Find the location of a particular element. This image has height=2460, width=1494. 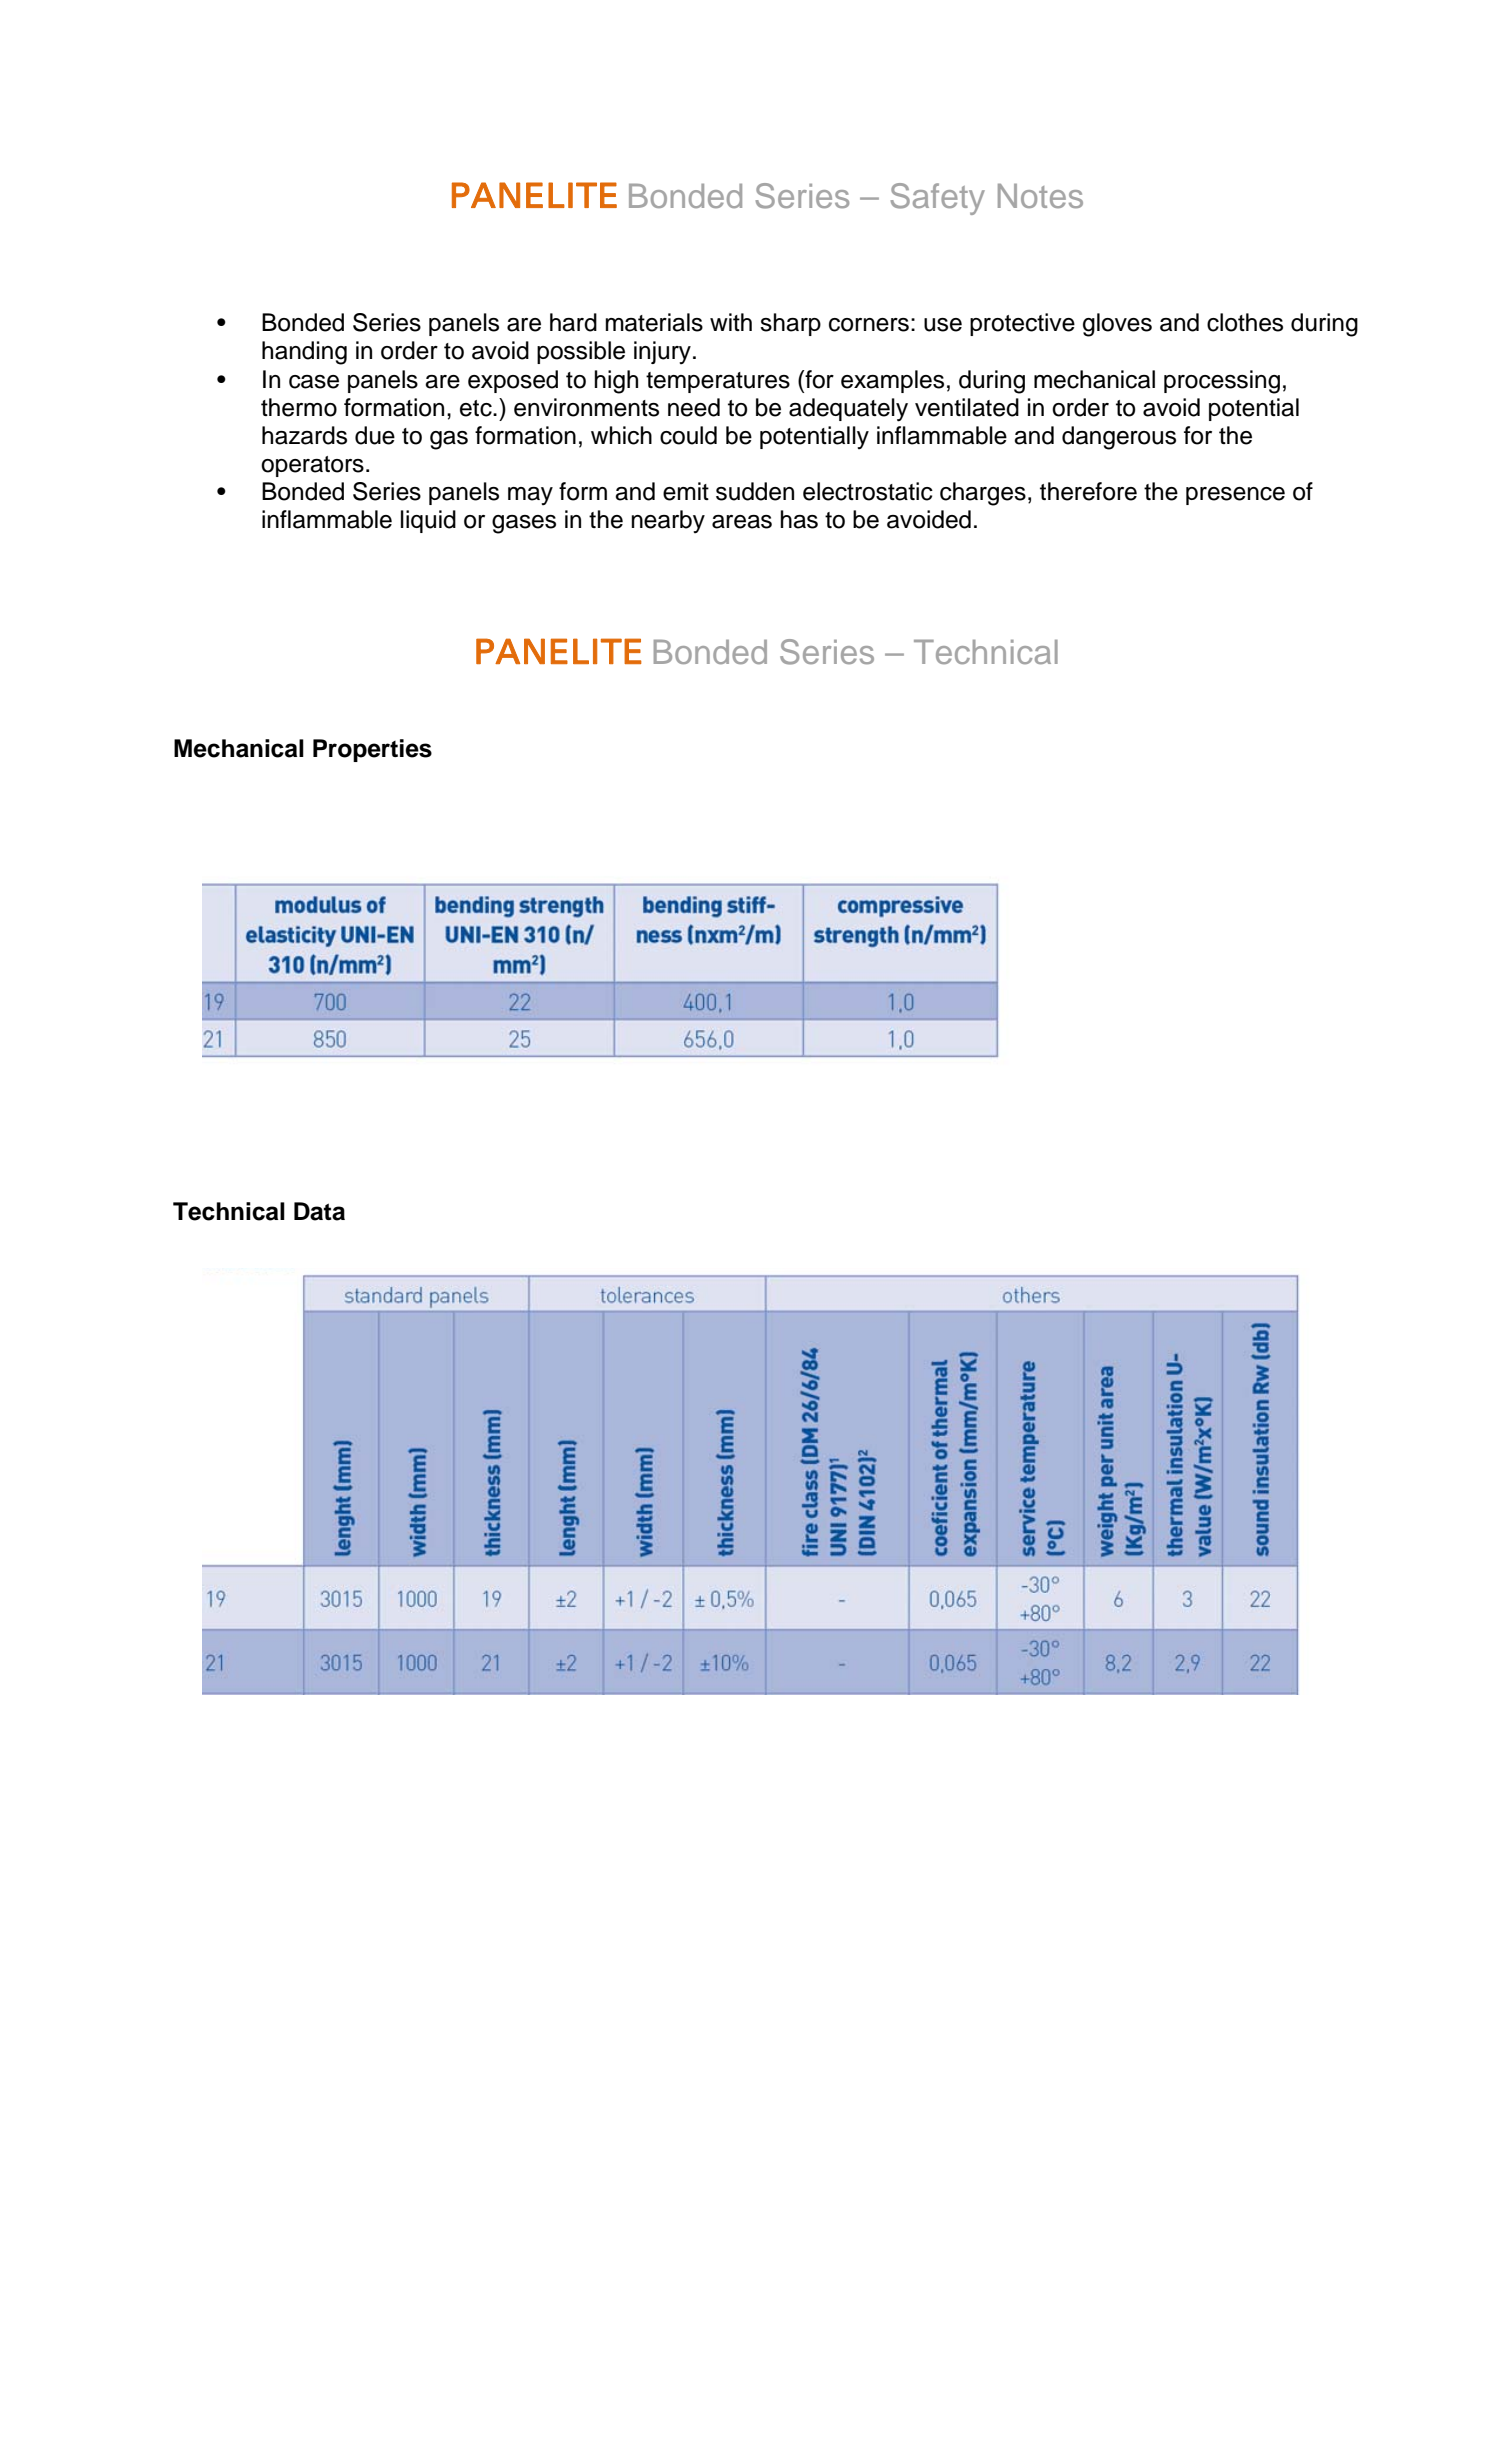

Properties is located at coordinates (372, 750).
